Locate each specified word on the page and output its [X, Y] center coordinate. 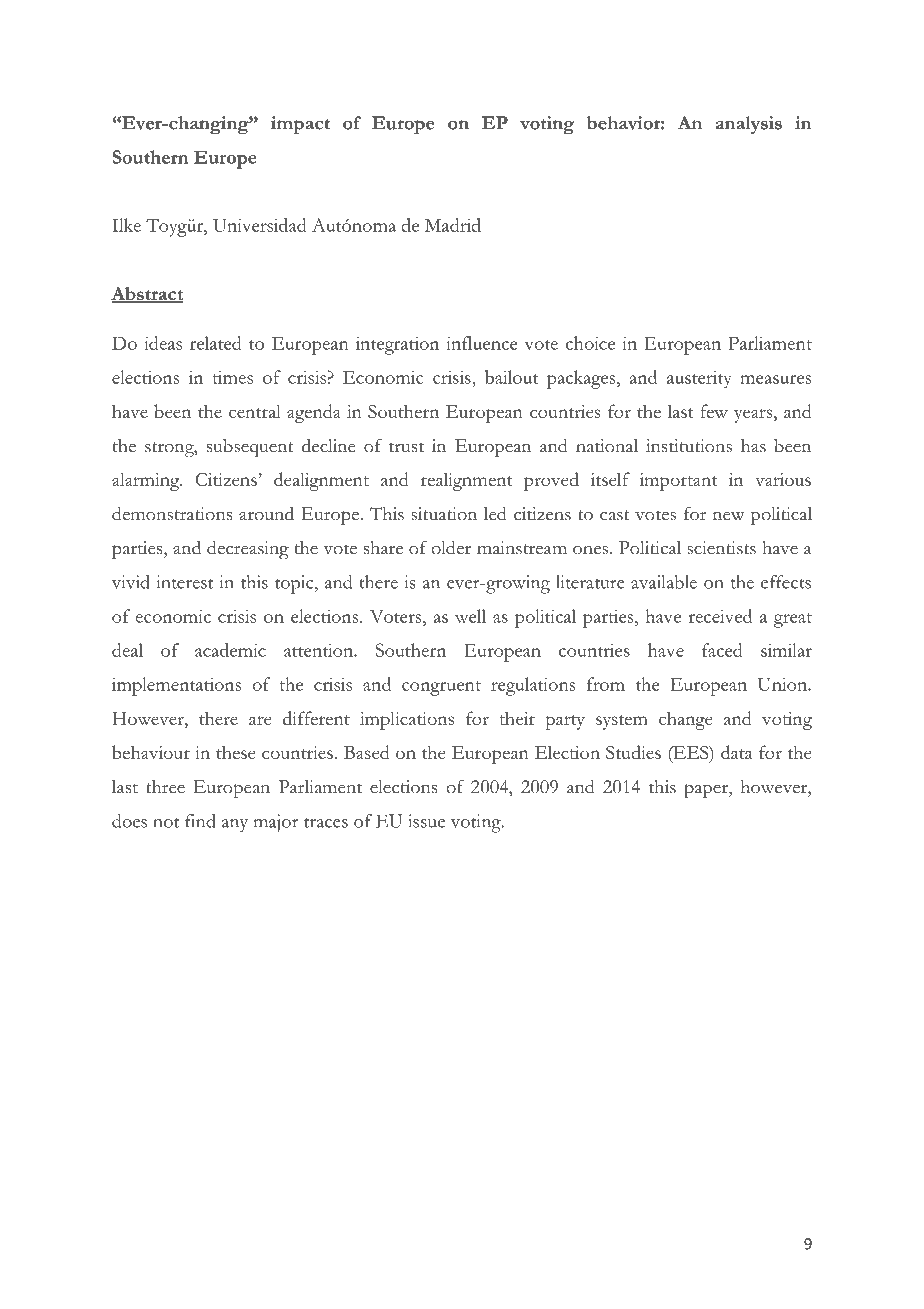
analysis [749, 125]
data [737, 752]
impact [300, 125]
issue [426, 821]
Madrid [453, 225]
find [200, 821]
